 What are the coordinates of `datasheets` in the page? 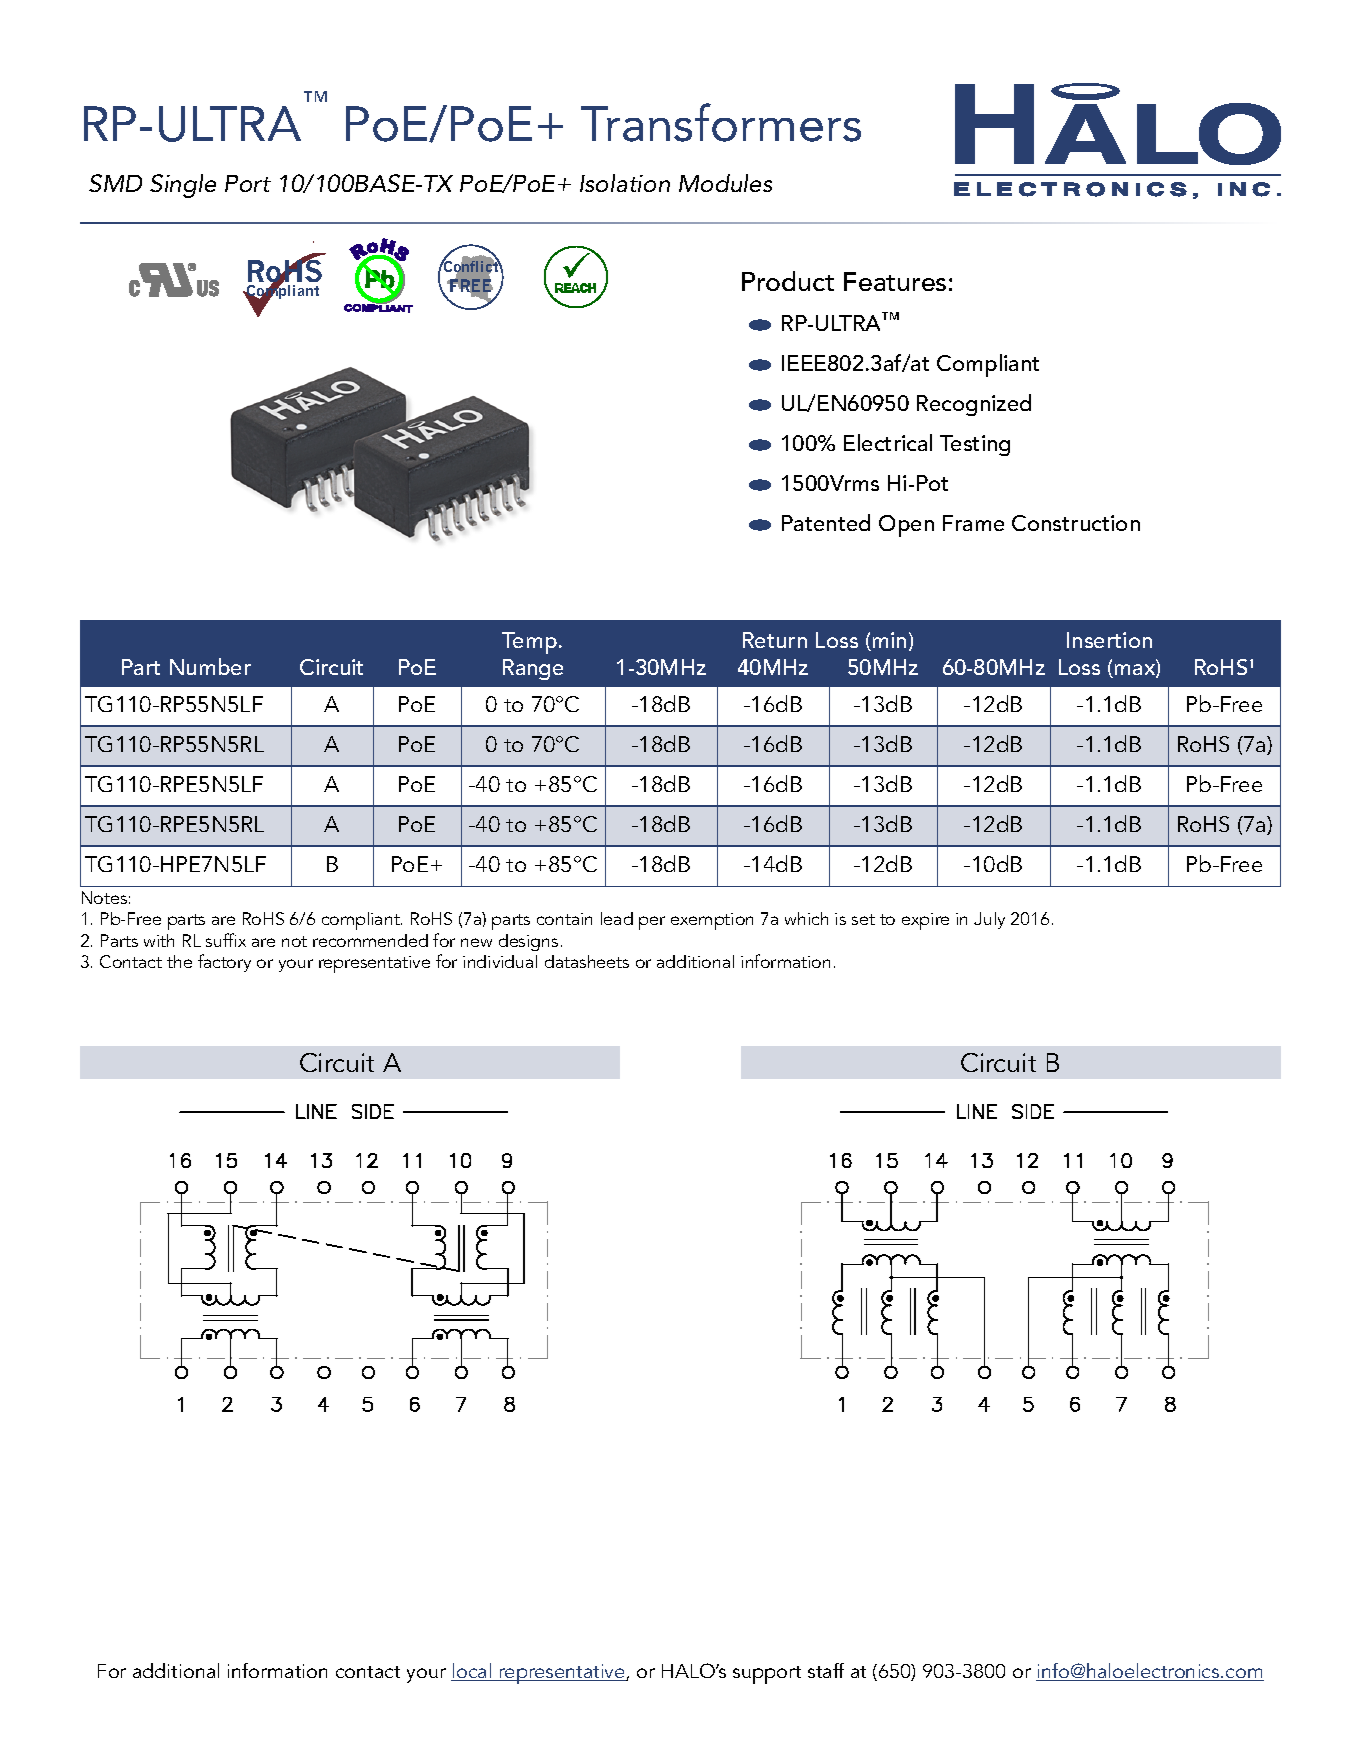 It's located at (587, 961).
